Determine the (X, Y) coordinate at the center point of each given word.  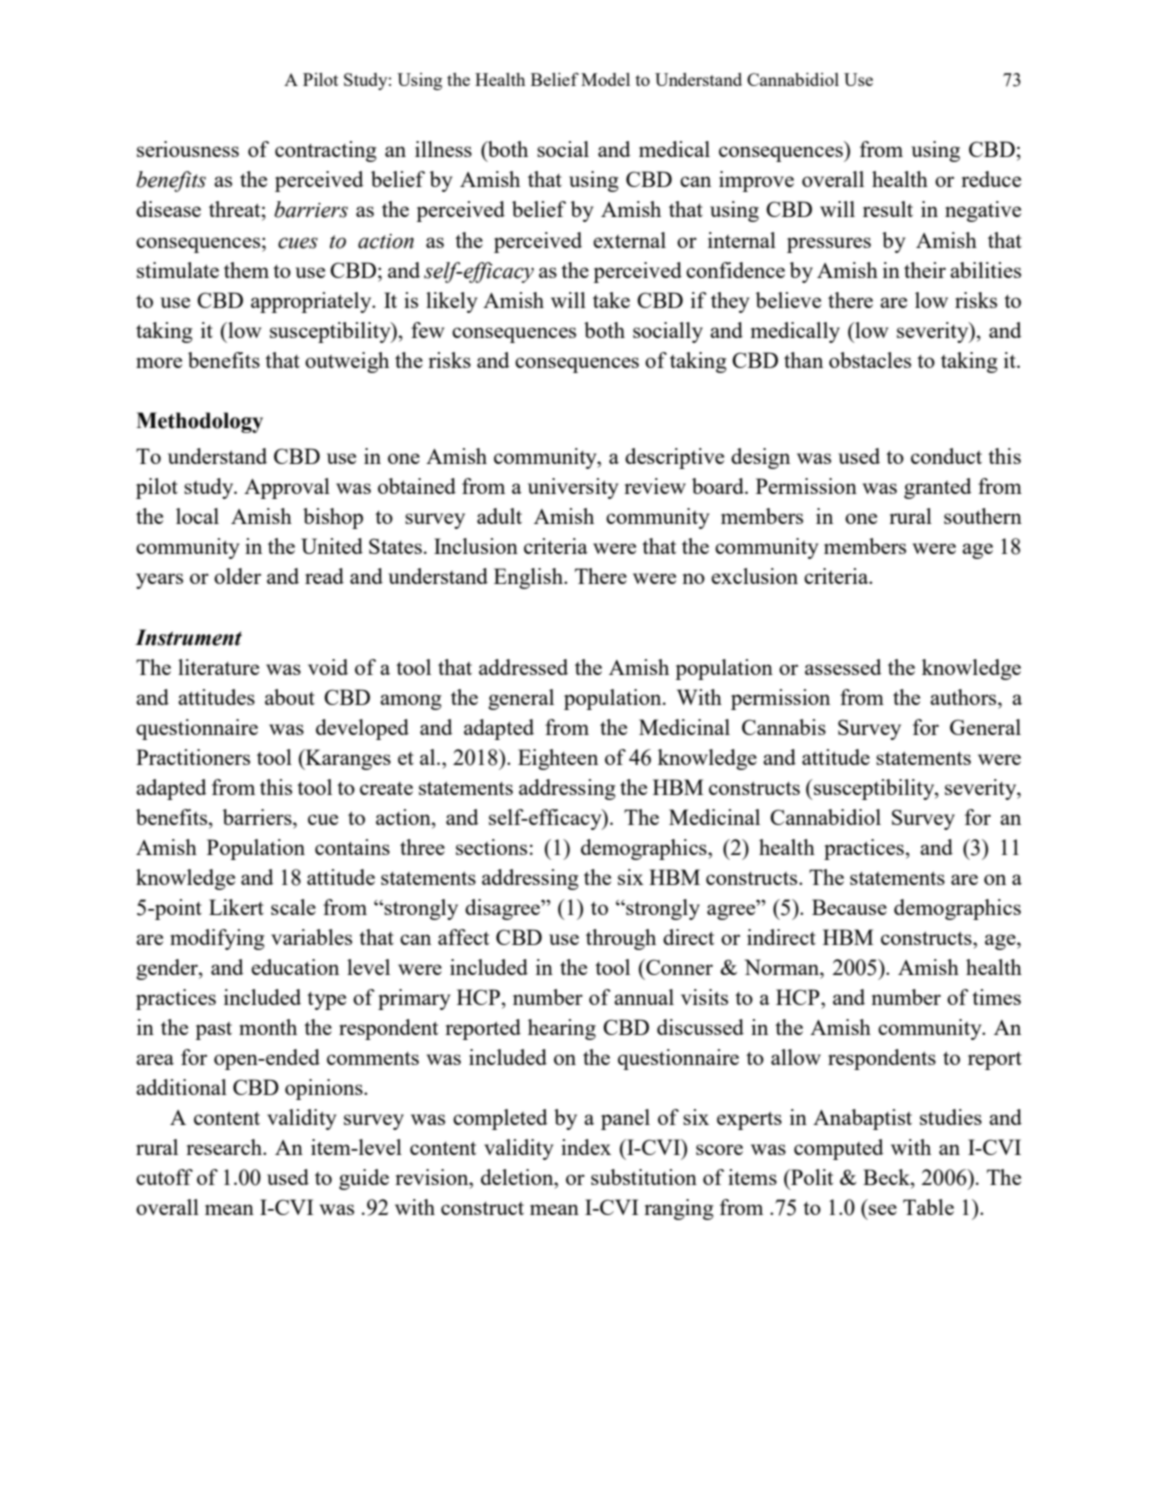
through (621, 939)
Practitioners (193, 757)
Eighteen (558, 759)
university (573, 488)
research (225, 1147)
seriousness (188, 149)
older (237, 576)
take (611, 300)
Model (605, 79)
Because (849, 907)
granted (937, 488)
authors (964, 697)
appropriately (312, 302)
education (295, 967)
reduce (991, 179)
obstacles (870, 360)
